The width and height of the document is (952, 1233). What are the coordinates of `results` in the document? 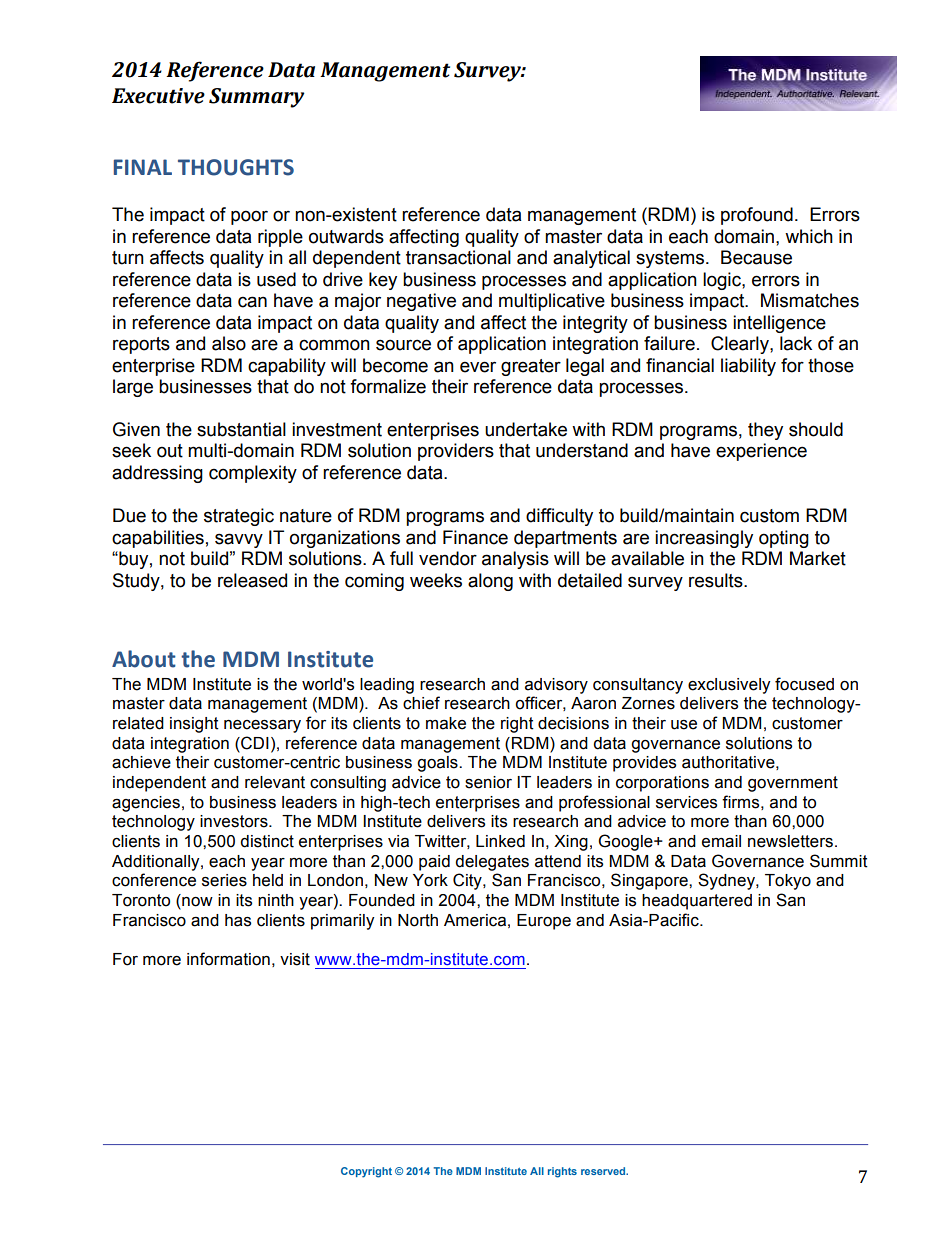 It's located at (717, 580).
